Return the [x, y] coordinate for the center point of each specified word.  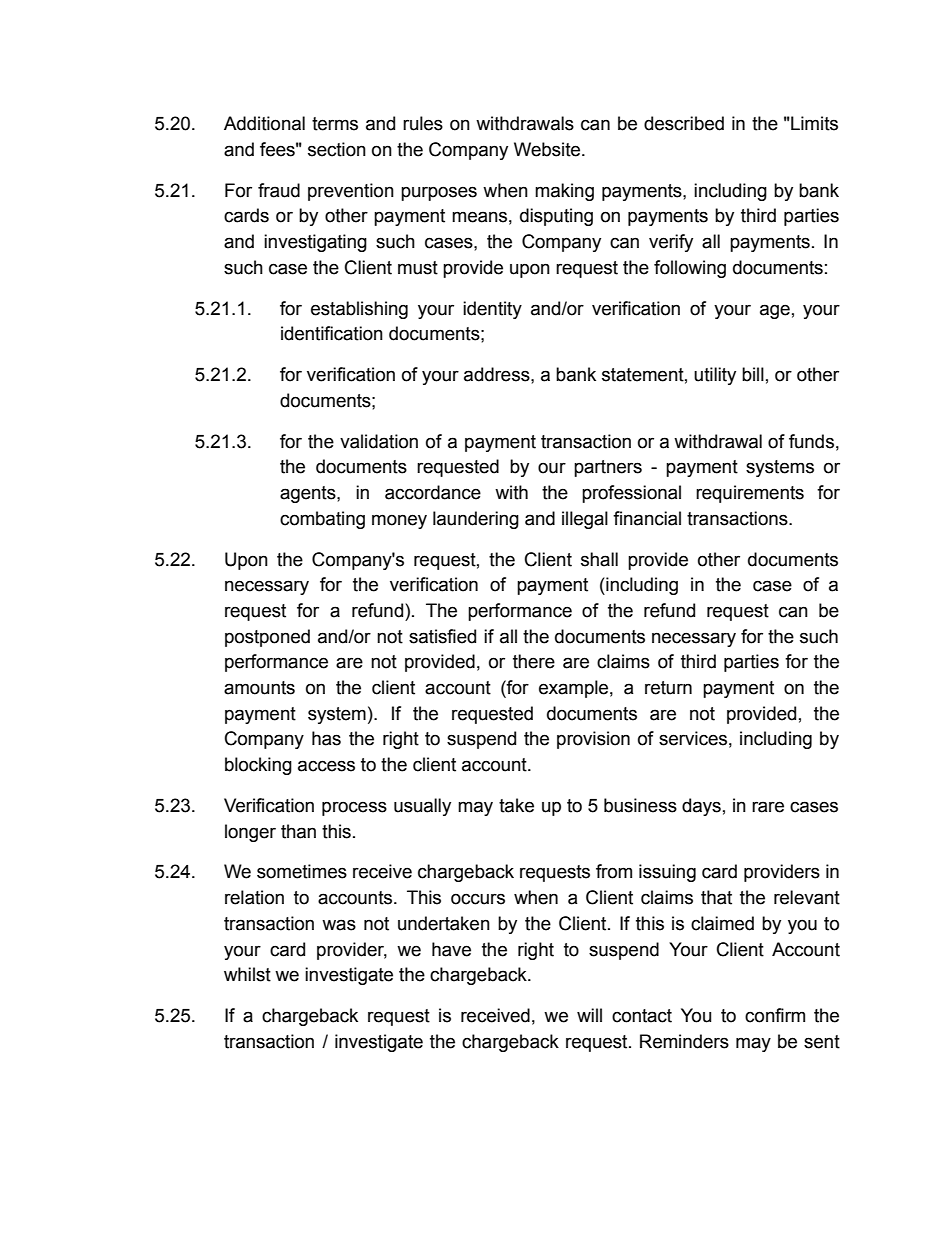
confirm [775, 1015]
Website [548, 149]
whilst [247, 974]
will [589, 1015]
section [337, 149]
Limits [813, 123]
